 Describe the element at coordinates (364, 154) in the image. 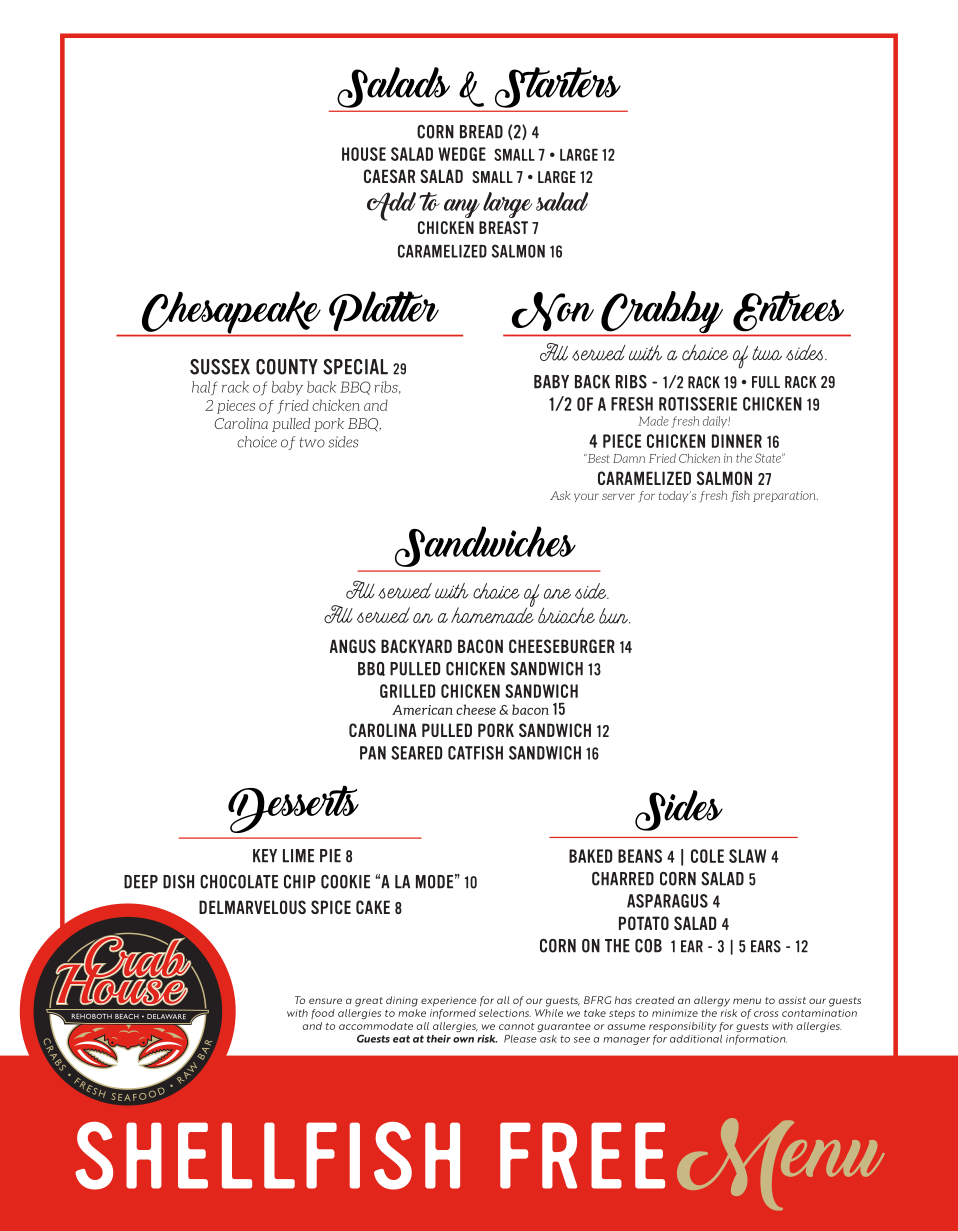

I see `HOUSE` at that location.
